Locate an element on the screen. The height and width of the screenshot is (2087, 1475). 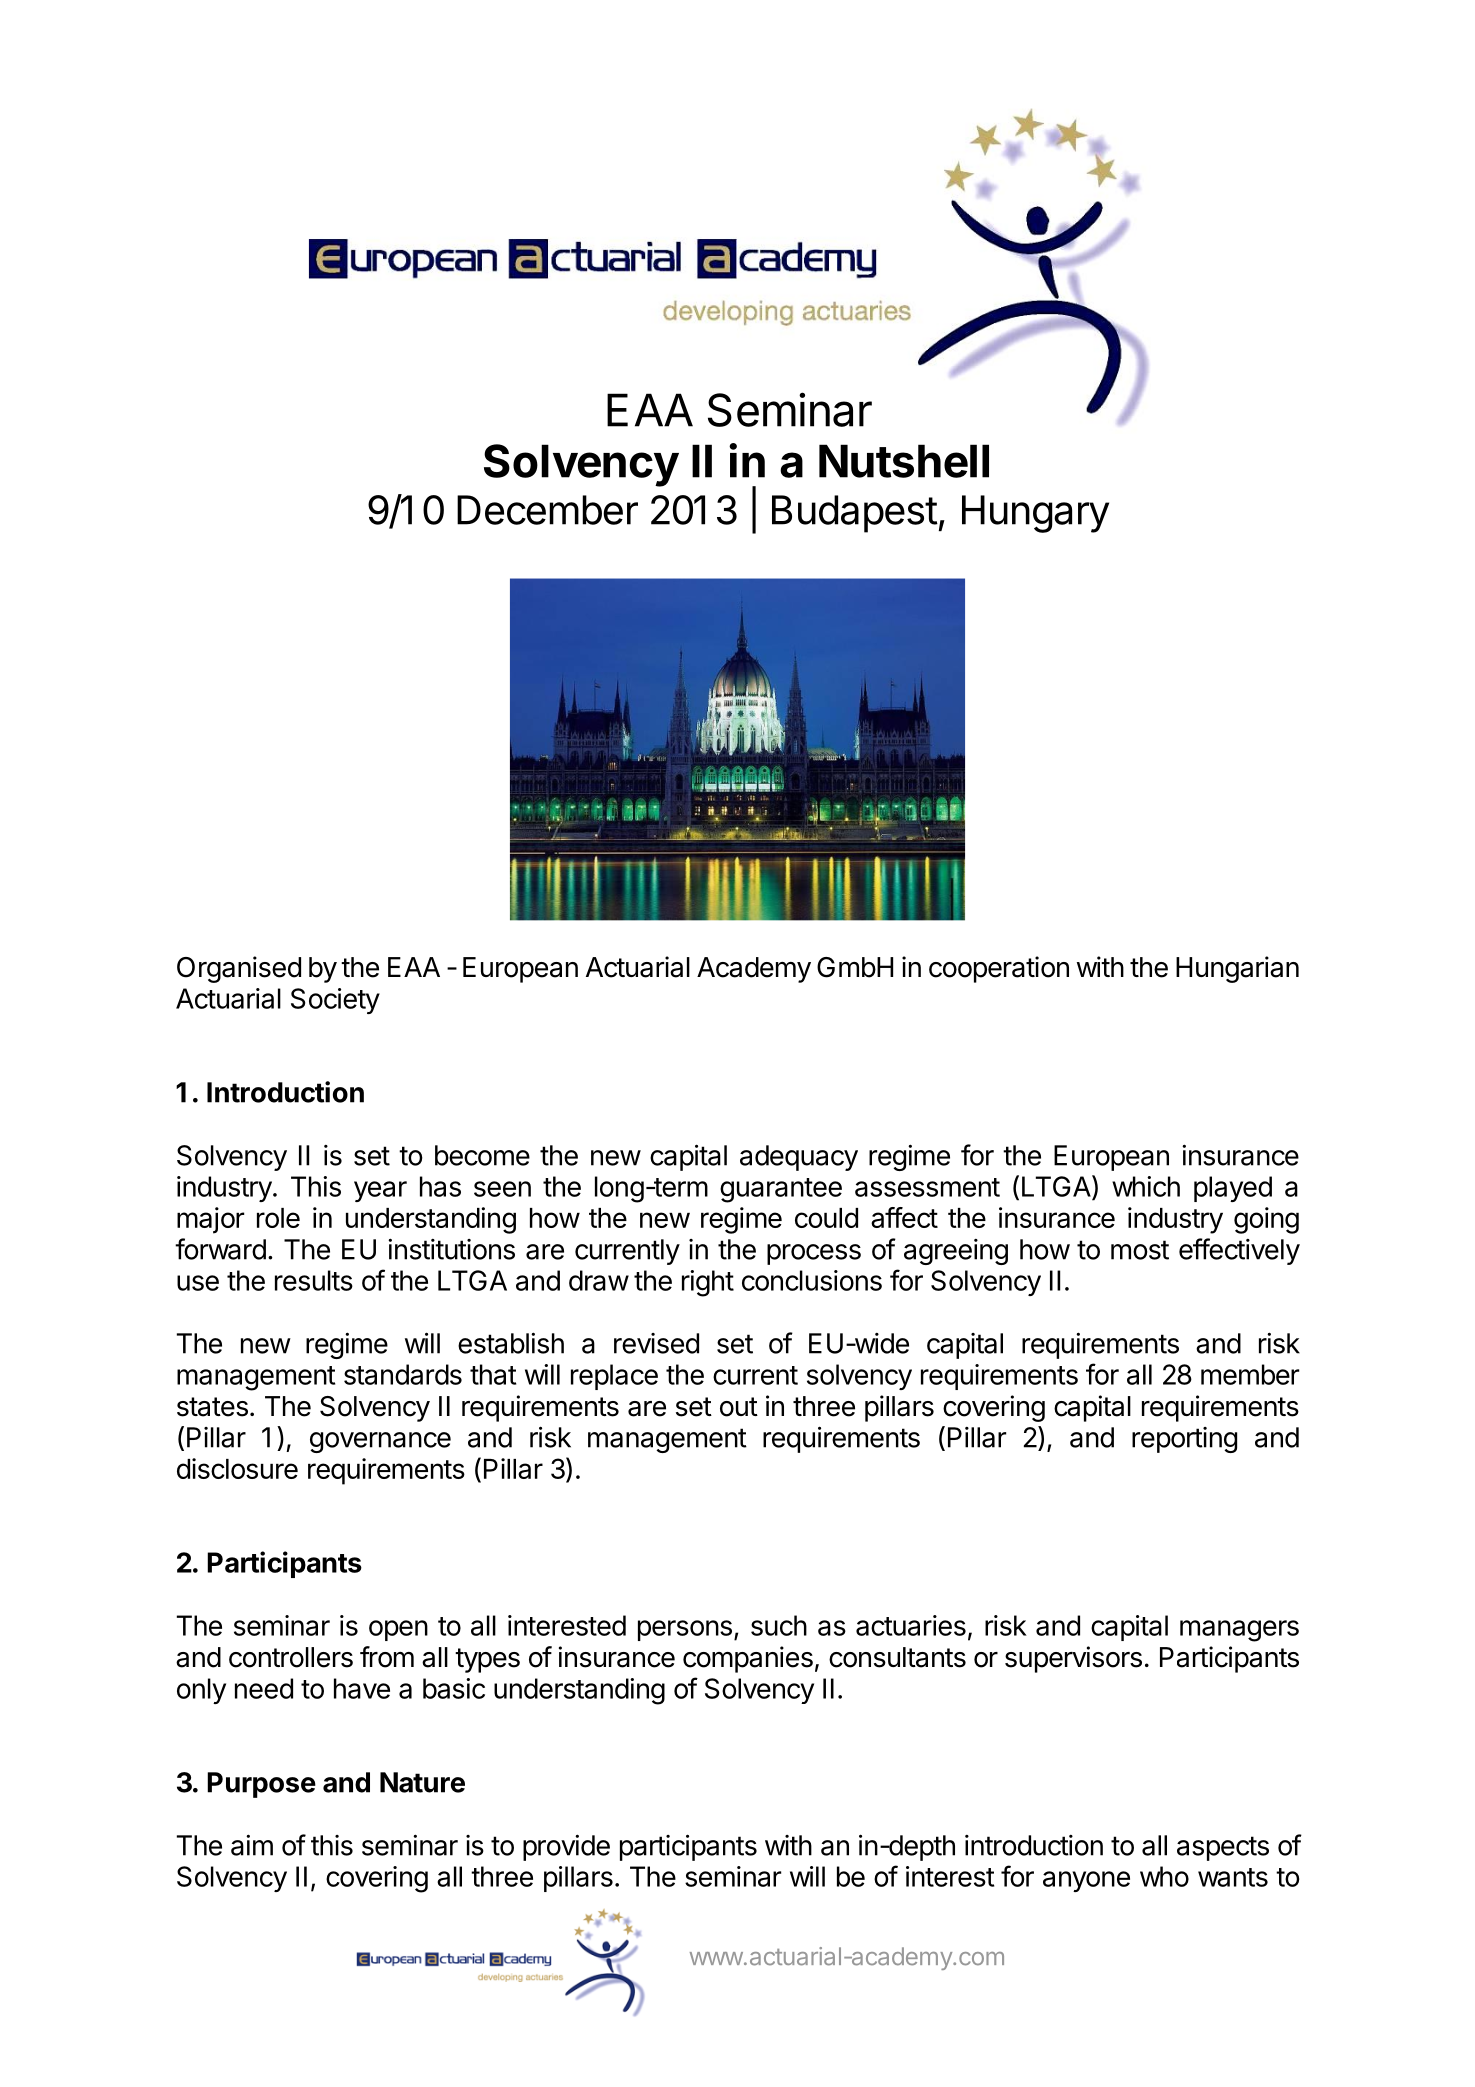
December is located at coordinates (547, 510).
